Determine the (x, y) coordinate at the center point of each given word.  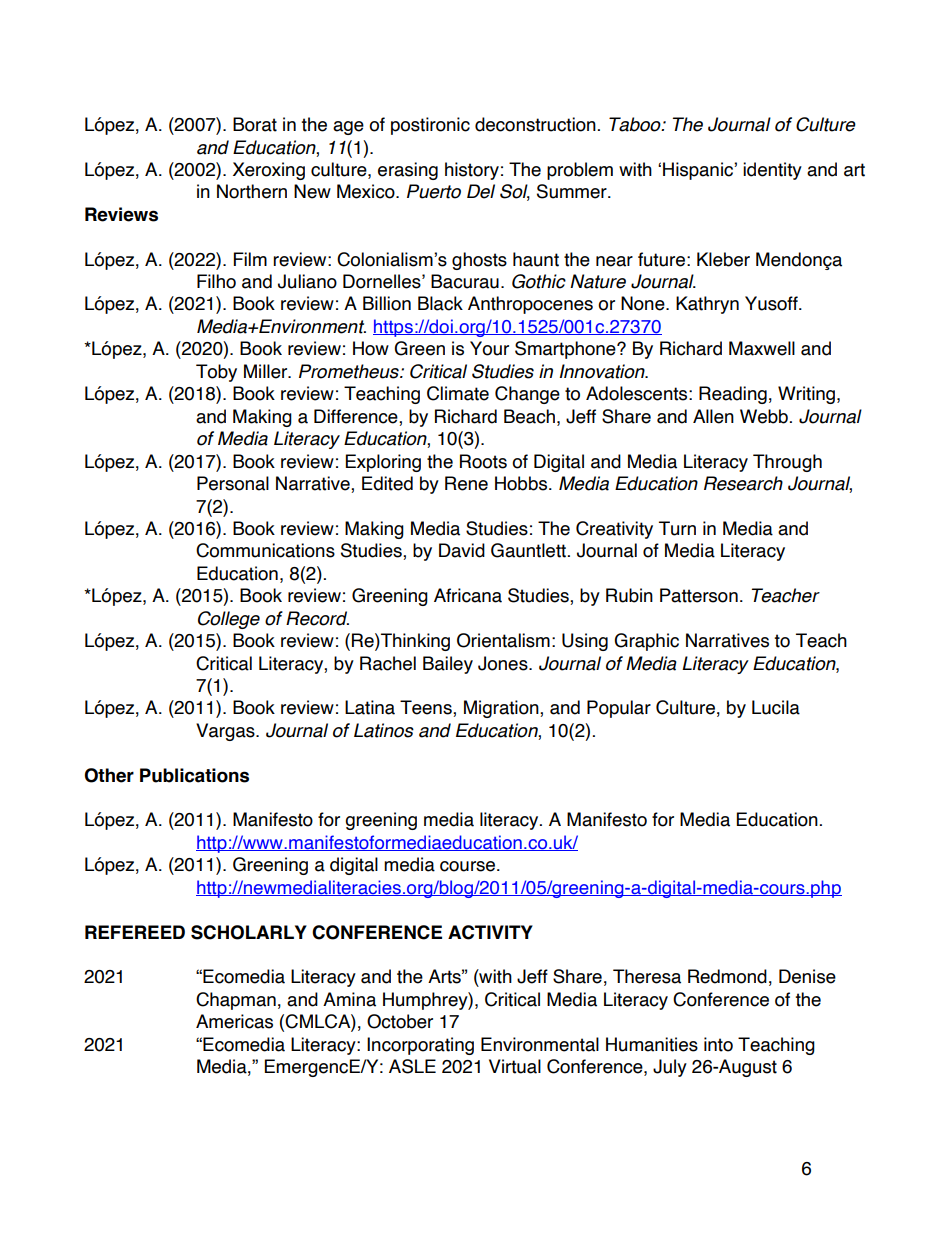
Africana (468, 595)
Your (489, 348)
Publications (194, 775)
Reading (733, 395)
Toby (216, 373)
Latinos (384, 730)
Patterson (699, 595)
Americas (234, 1021)
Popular (619, 709)
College (229, 620)
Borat (255, 124)
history (472, 171)
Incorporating (420, 1046)
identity (772, 171)
